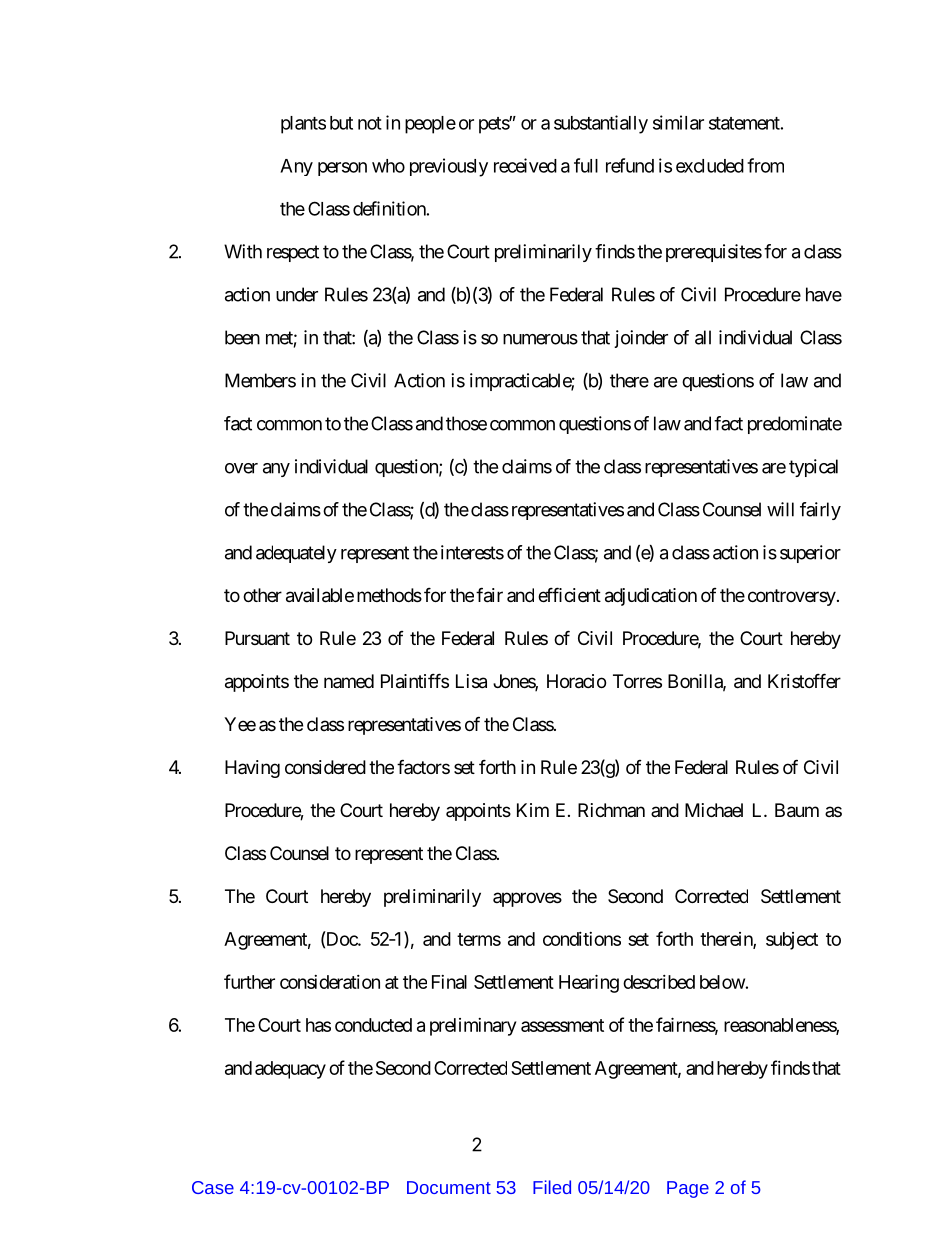 The height and width of the screenshot is (1233, 952). I want to click on adequately, so click(296, 554).
